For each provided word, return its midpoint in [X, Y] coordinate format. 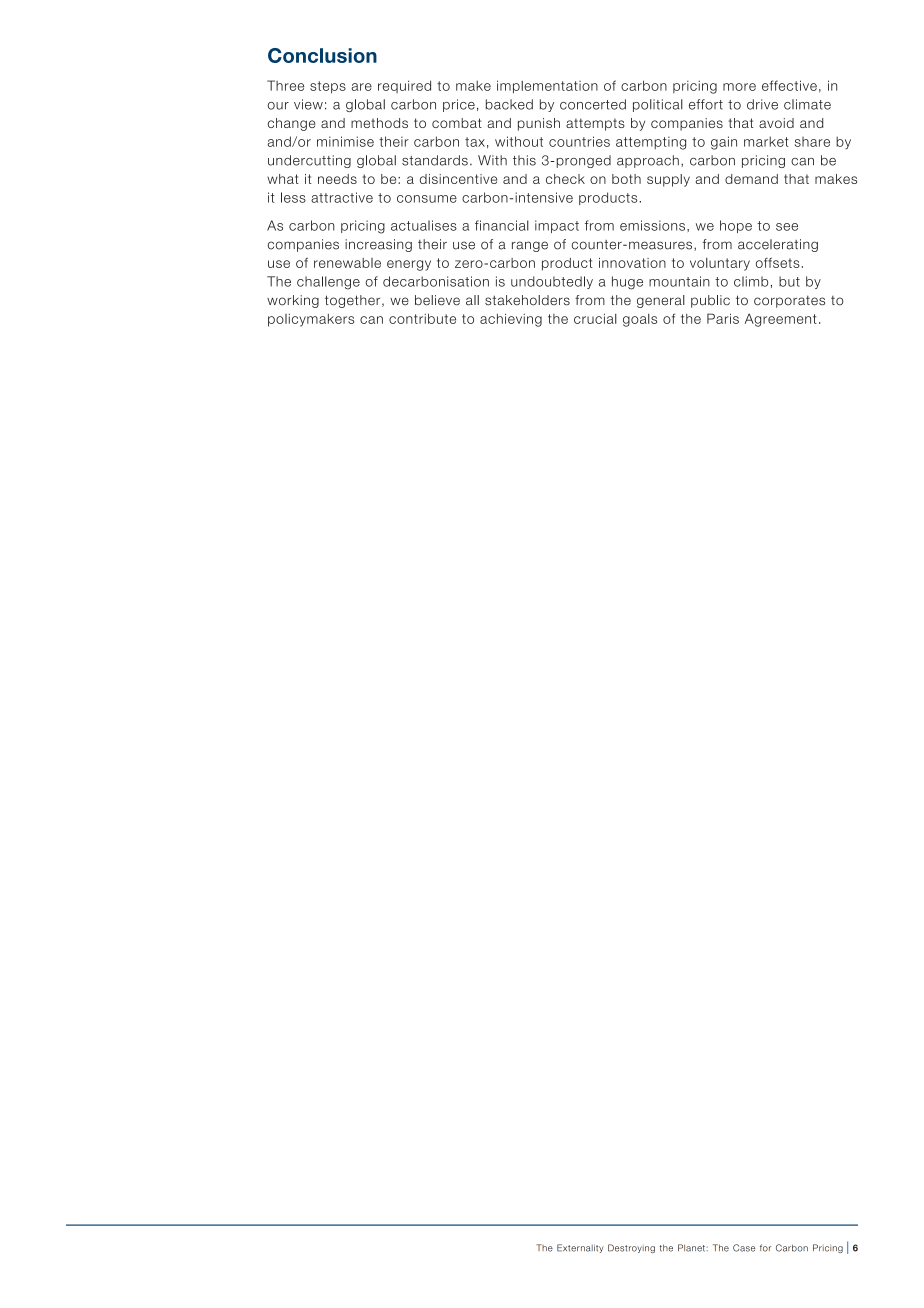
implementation [547, 87]
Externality [580, 1248]
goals [640, 320]
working [293, 301]
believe [437, 300]
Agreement [781, 320]
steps [328, 87]
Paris [723, 318]
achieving [511, 320]
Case [744, 1248]
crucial [595, 318]
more [739, 87]
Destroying [631, 1248]
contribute [422, 318]
